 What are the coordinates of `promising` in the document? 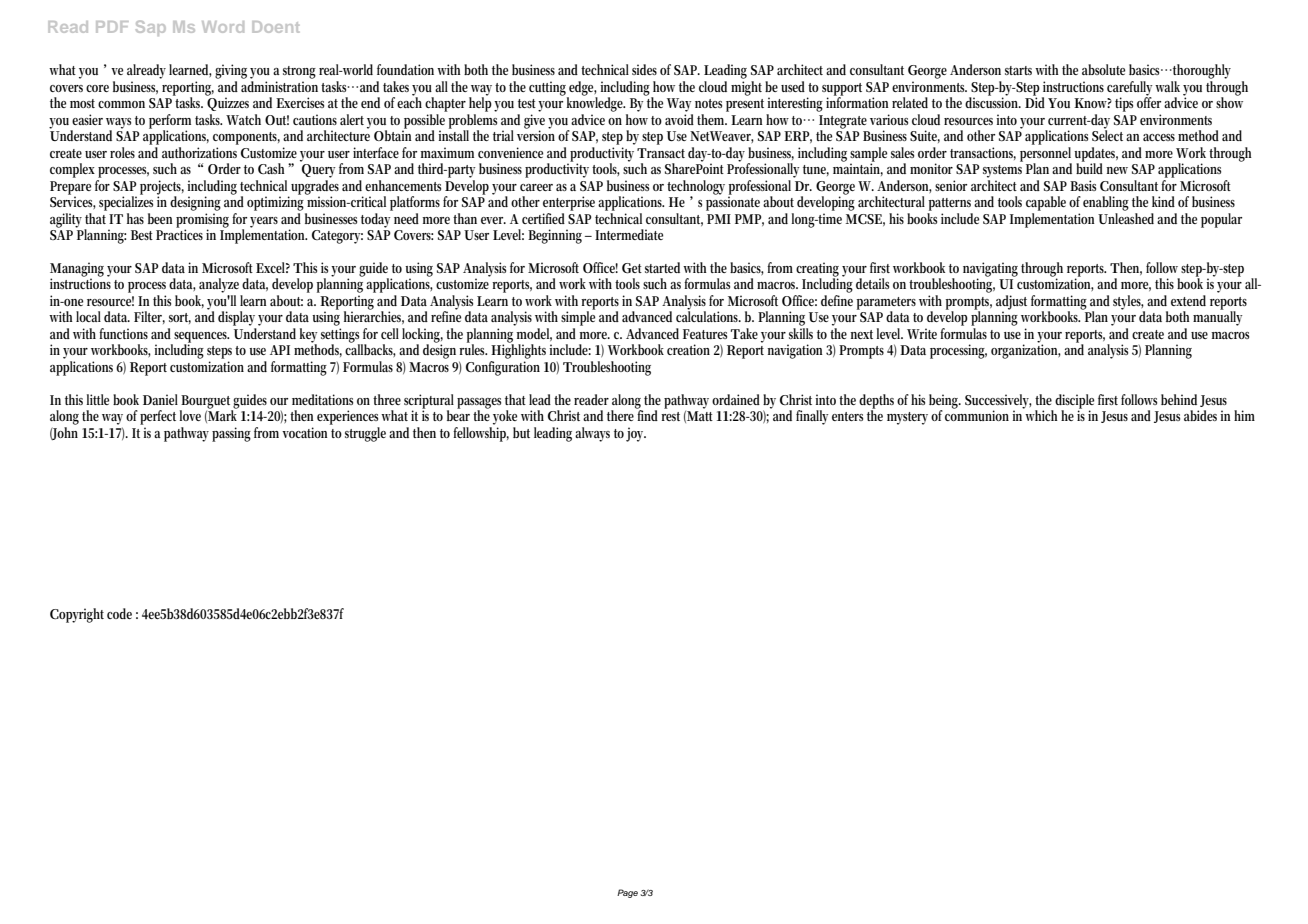 It's located at (202, 219).
